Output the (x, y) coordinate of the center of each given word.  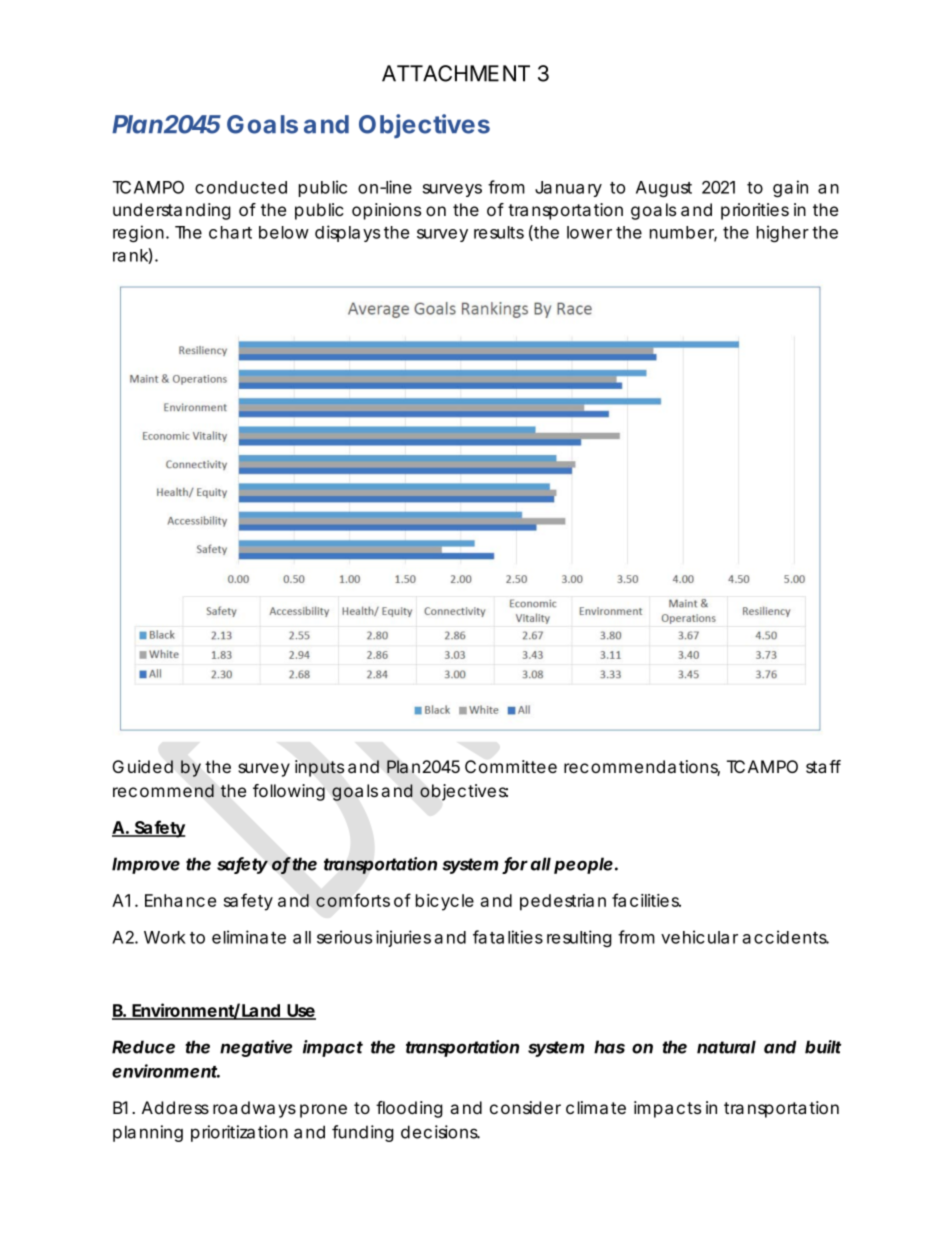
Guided (142, 766)
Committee (511, 766)
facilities (646, 900)
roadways (254, 1109)
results (499, 232)
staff (823, 767)
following (289, 792)
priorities (755, 211)
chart (230, 232)
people (583, 865)
